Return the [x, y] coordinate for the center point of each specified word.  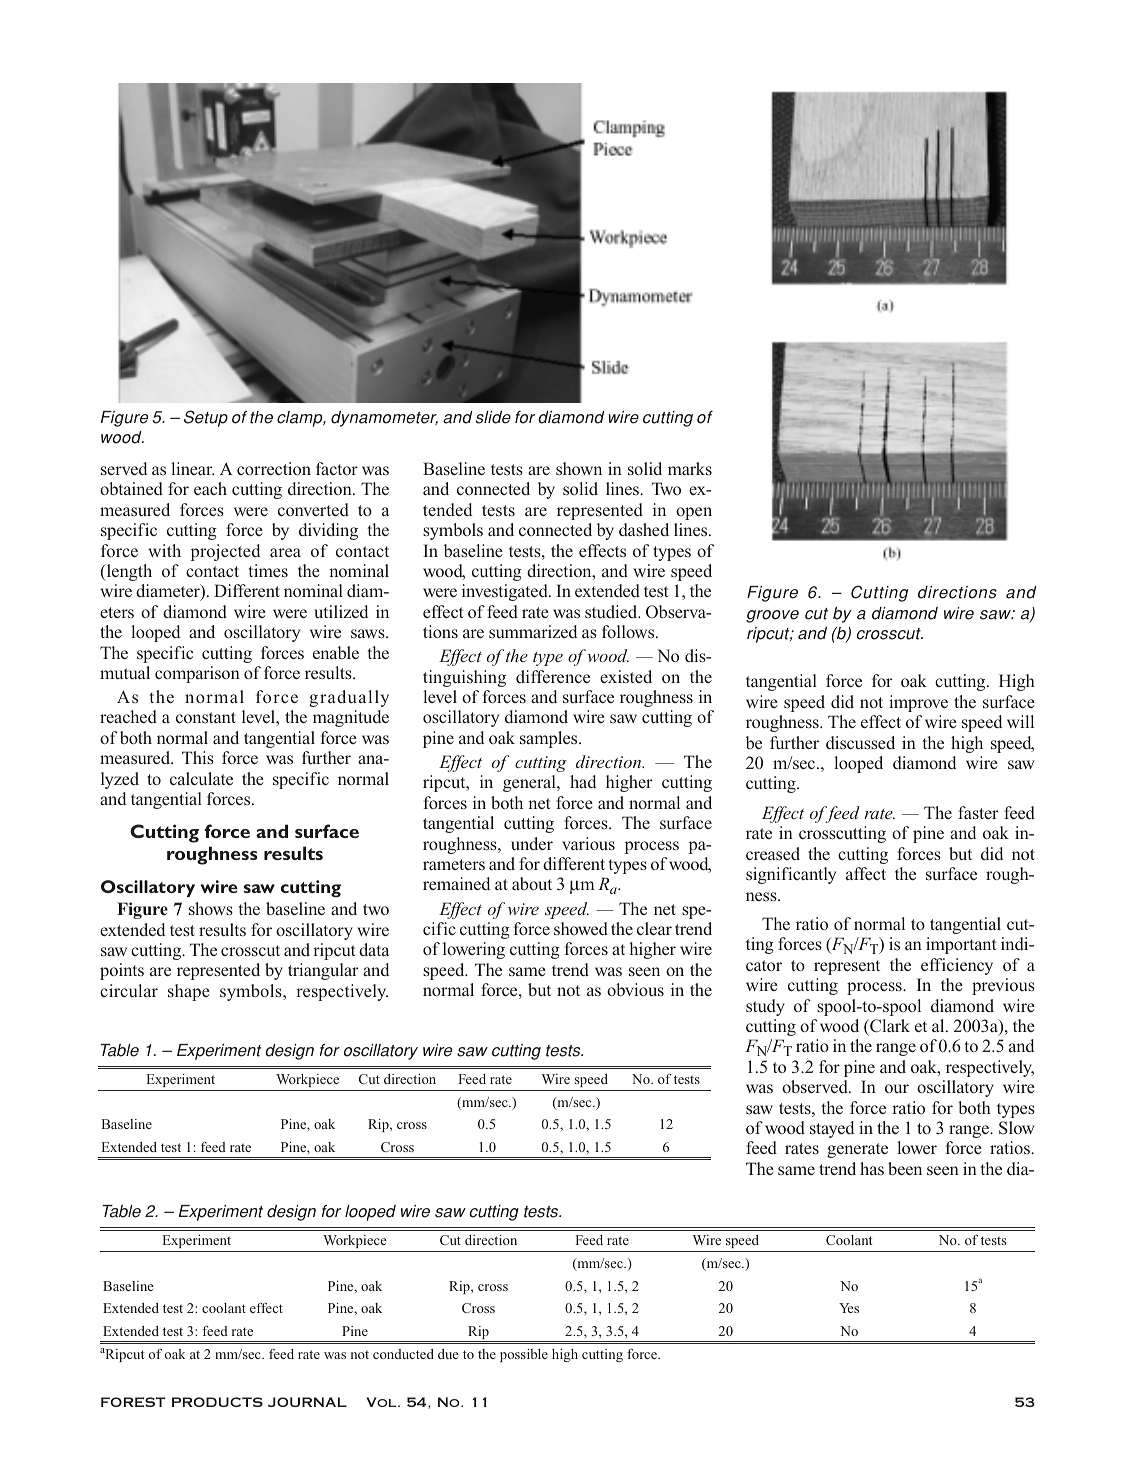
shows [211, 909]
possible [524, 1355]
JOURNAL [307, 1402]
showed [581, 928]
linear [192, 468]
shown [579, 468]
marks [690, 468]
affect [866, 873]
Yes [849, 1308]
